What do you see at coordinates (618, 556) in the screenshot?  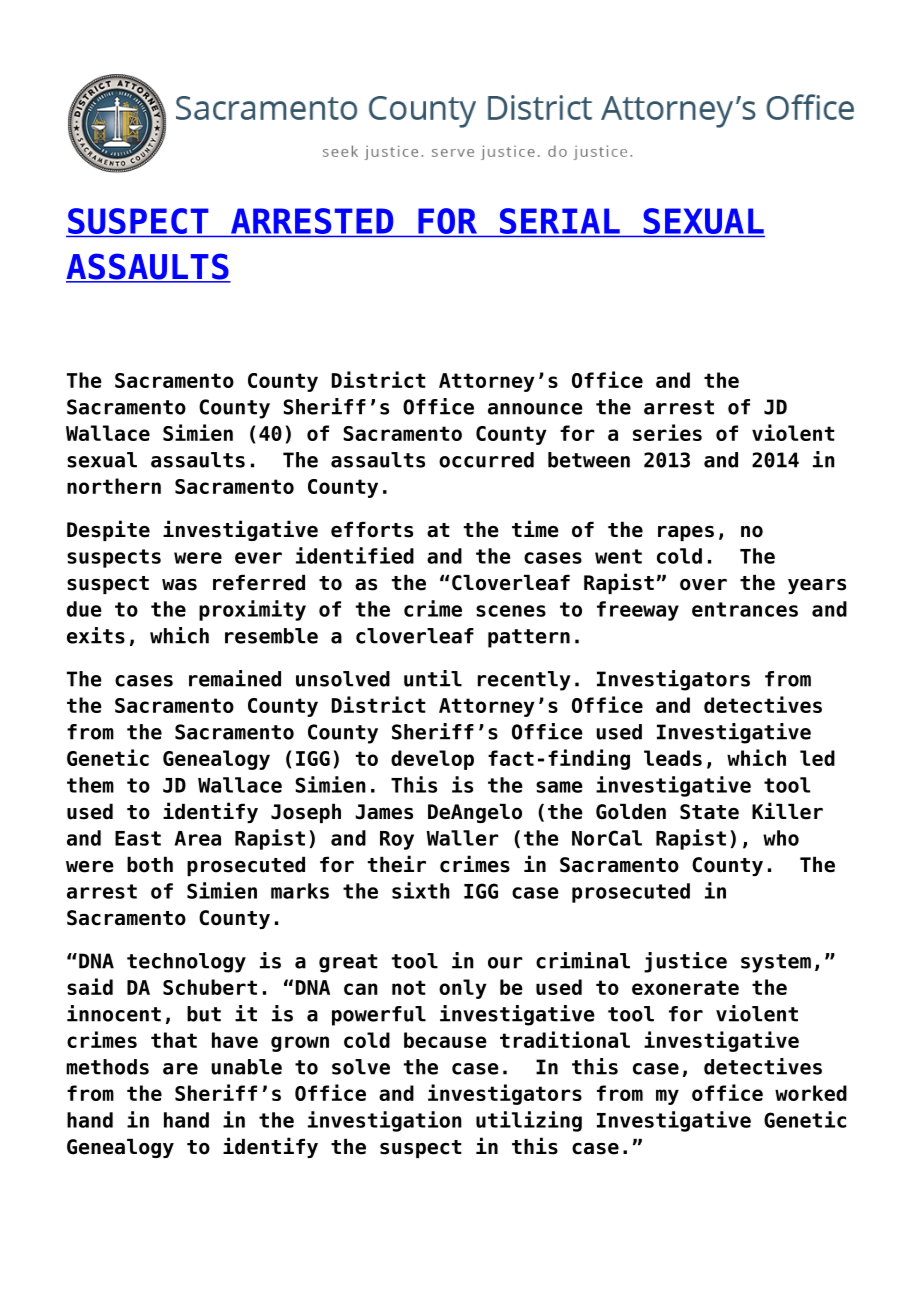 I see `went` at bounding box center [618, 556].
